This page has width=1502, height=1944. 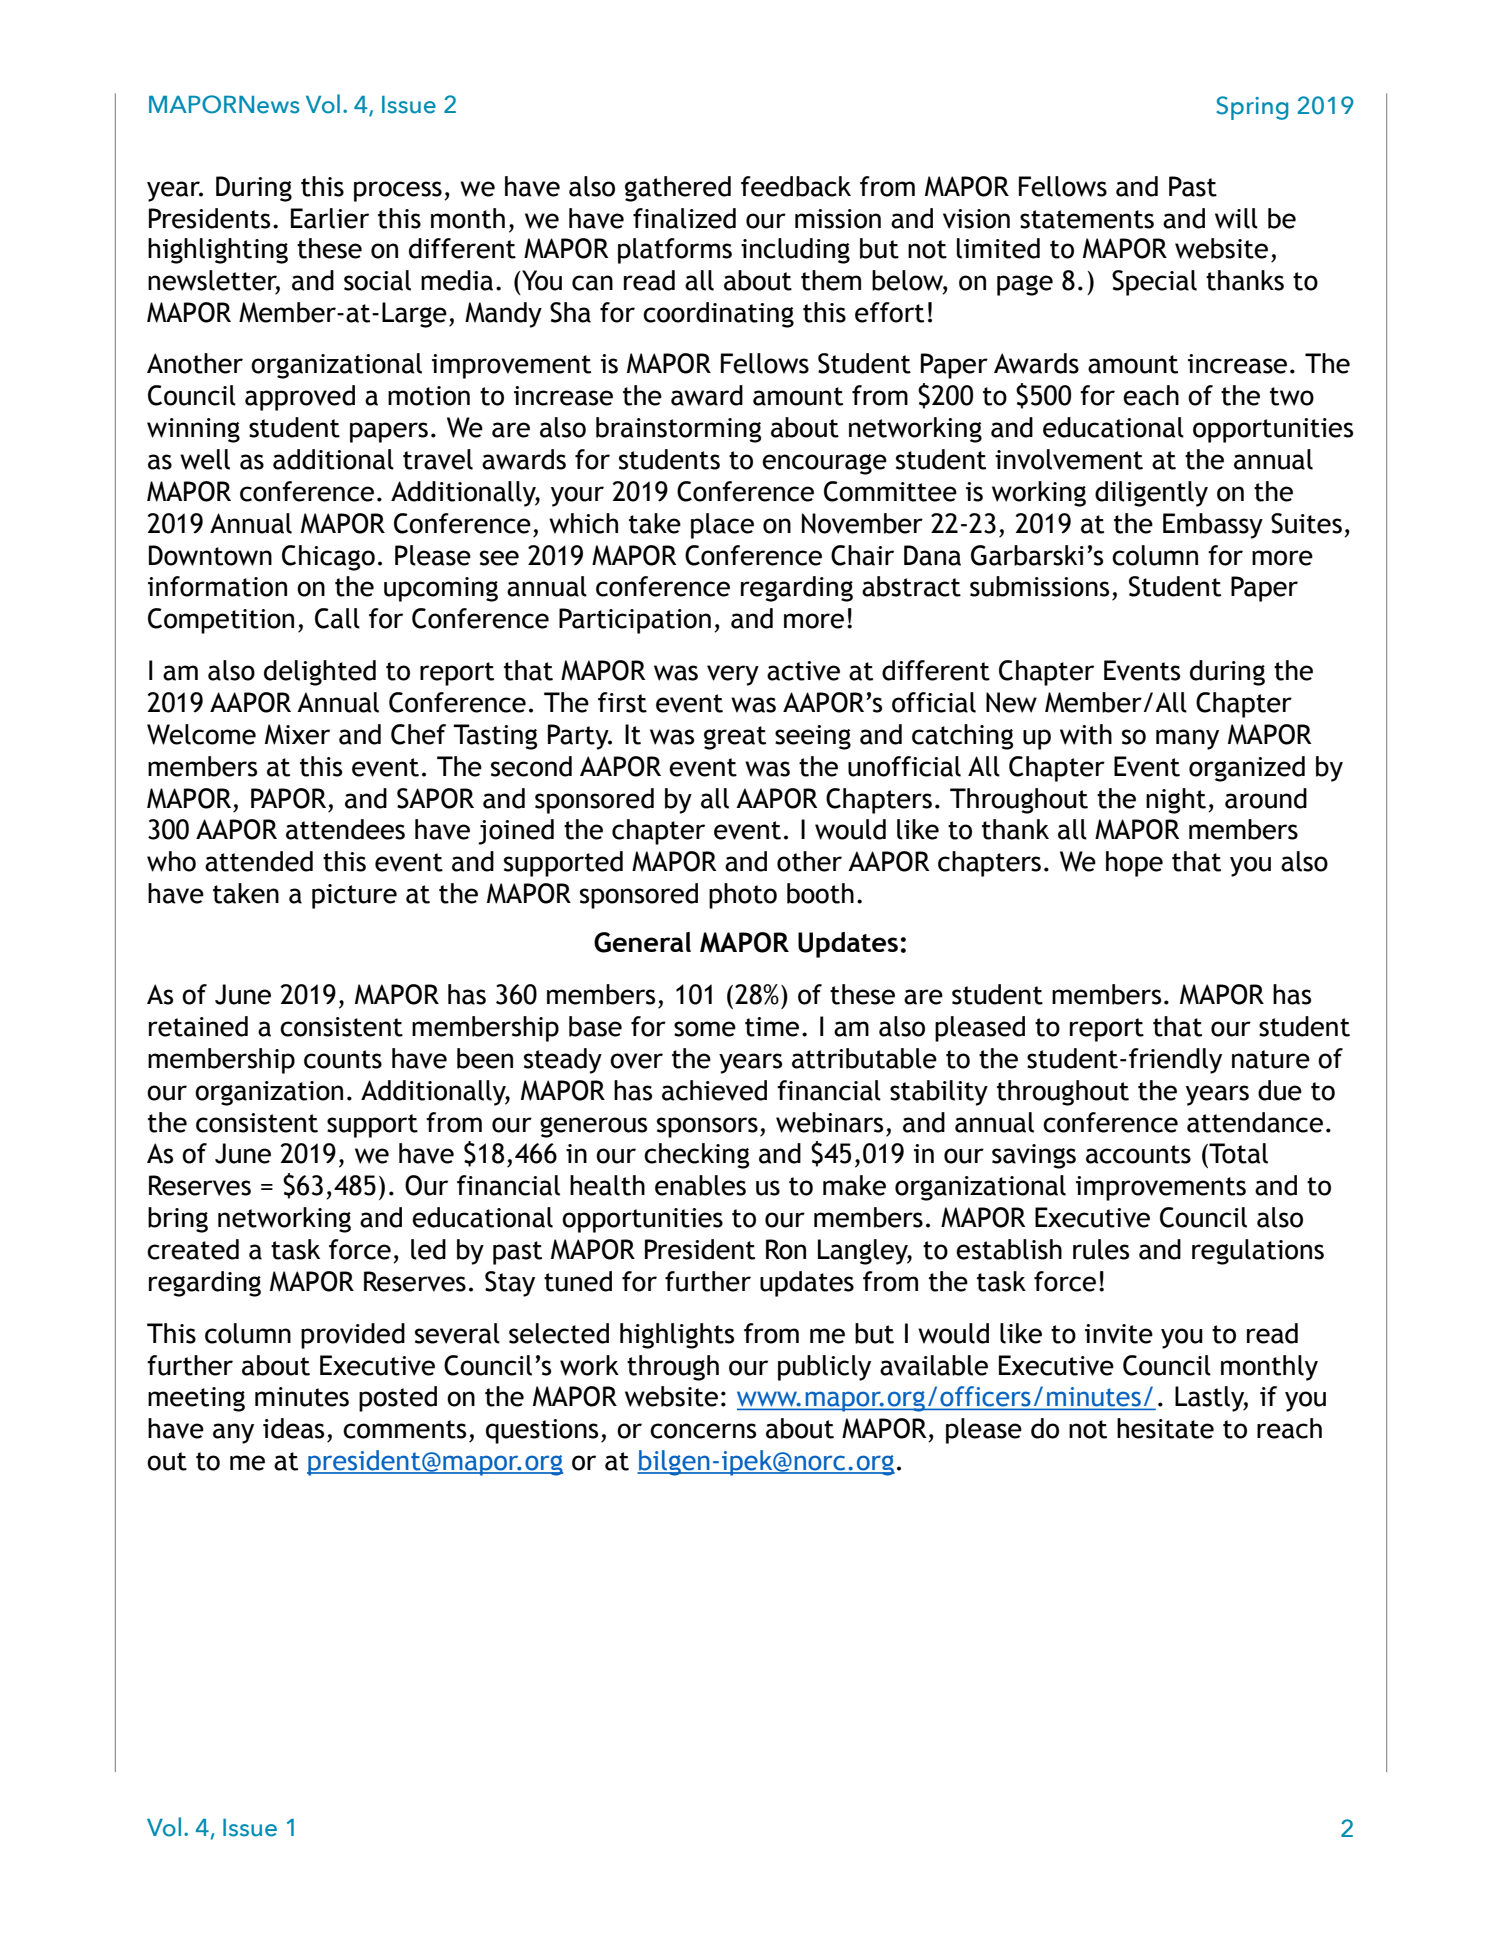 I want to click on process, so click(x=398, y=191).
